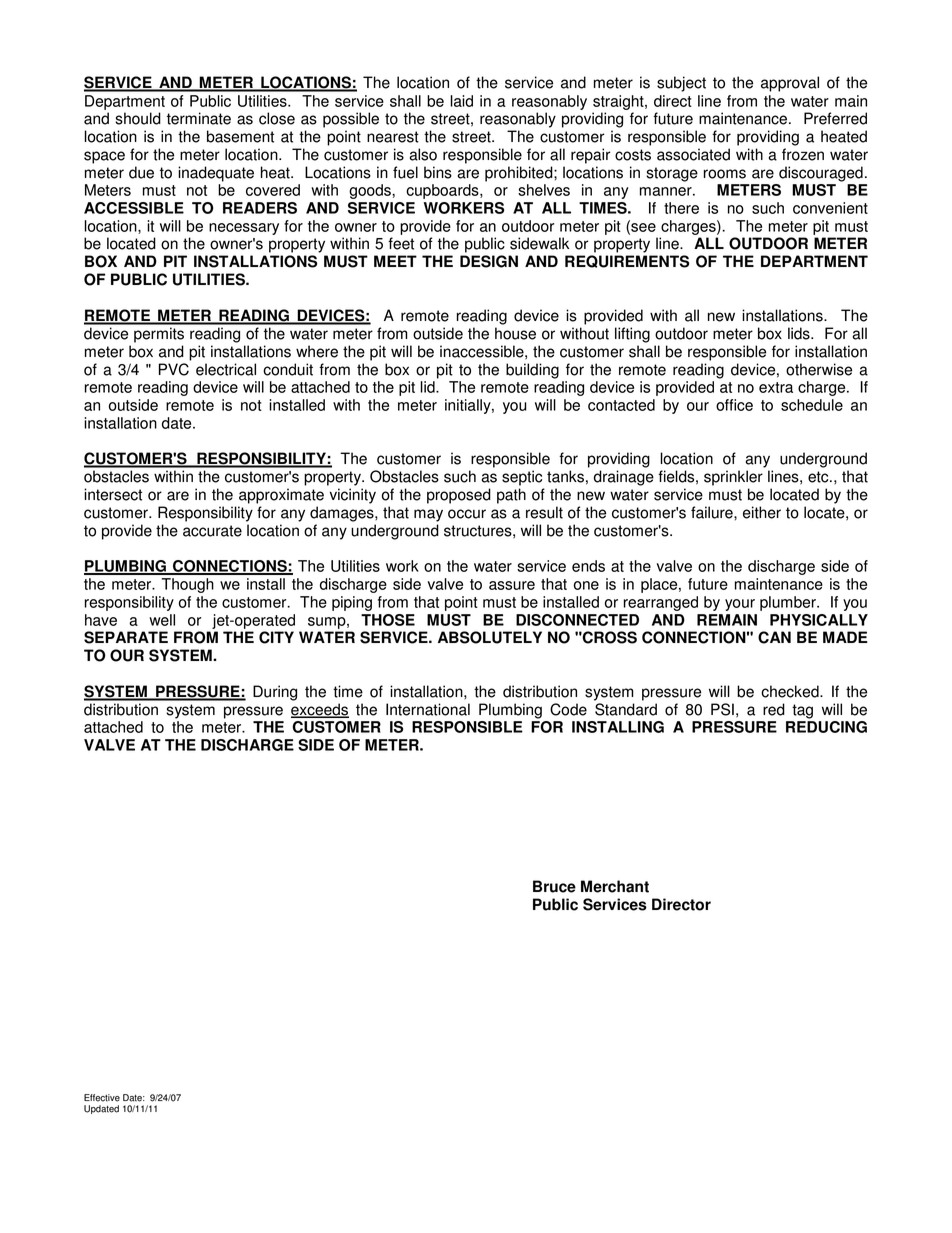  What do you see at coordinates (740, 605) in the screenshot?
I see `your` at bounding box center [740, 605].
